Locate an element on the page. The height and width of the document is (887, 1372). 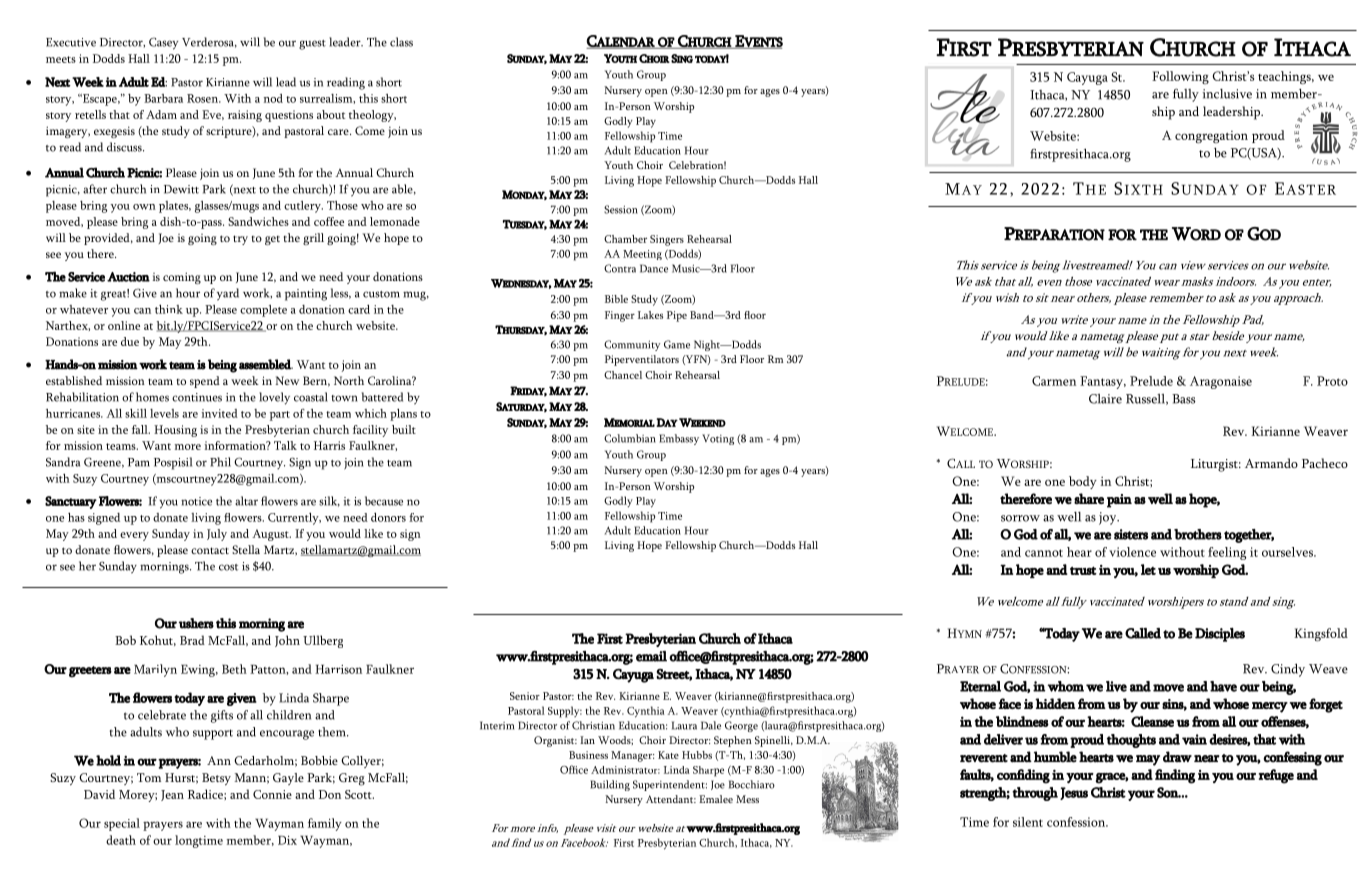
class is located at coordinates (401, 42).
